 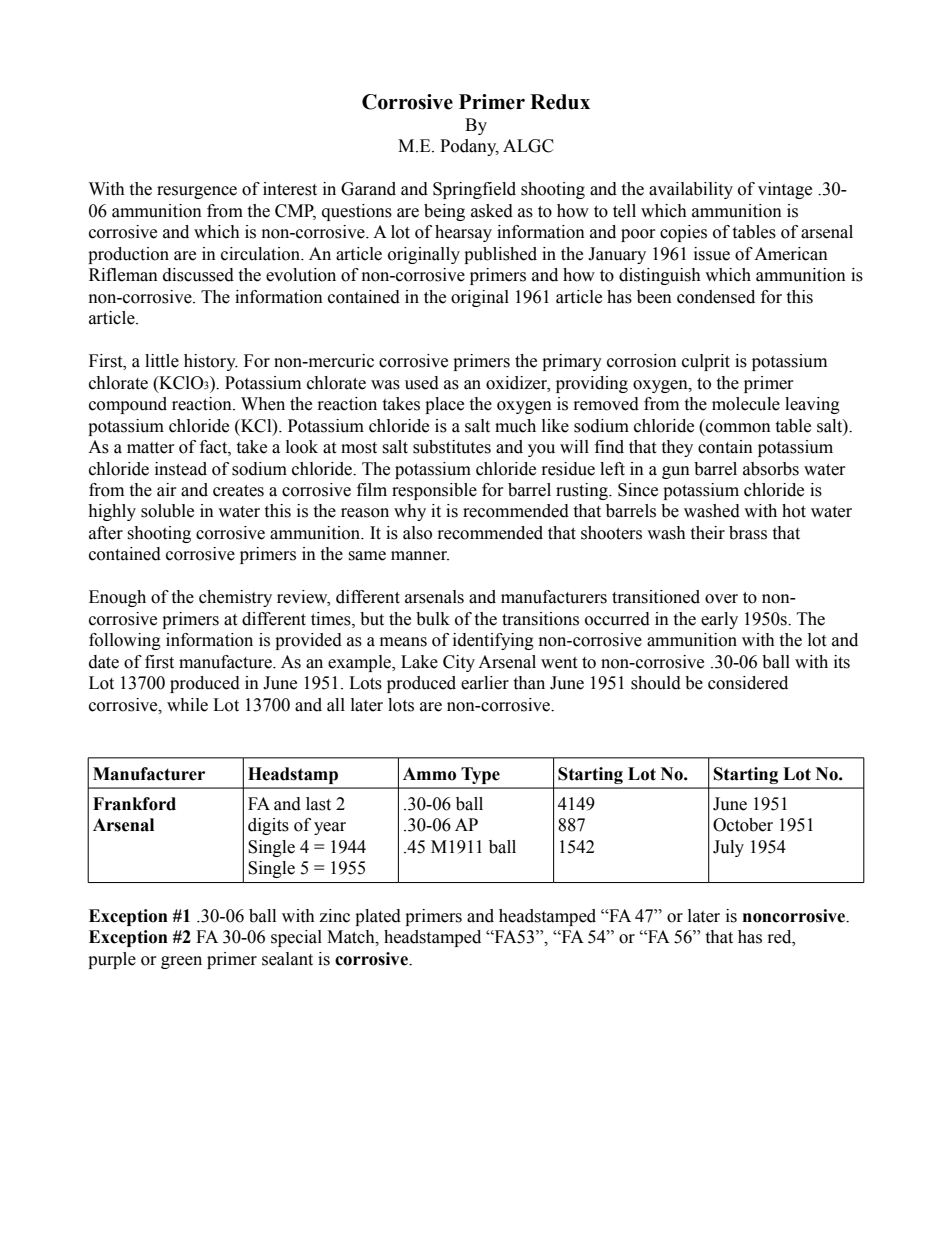 I want to click on plated, so click(x=378, y=917).
